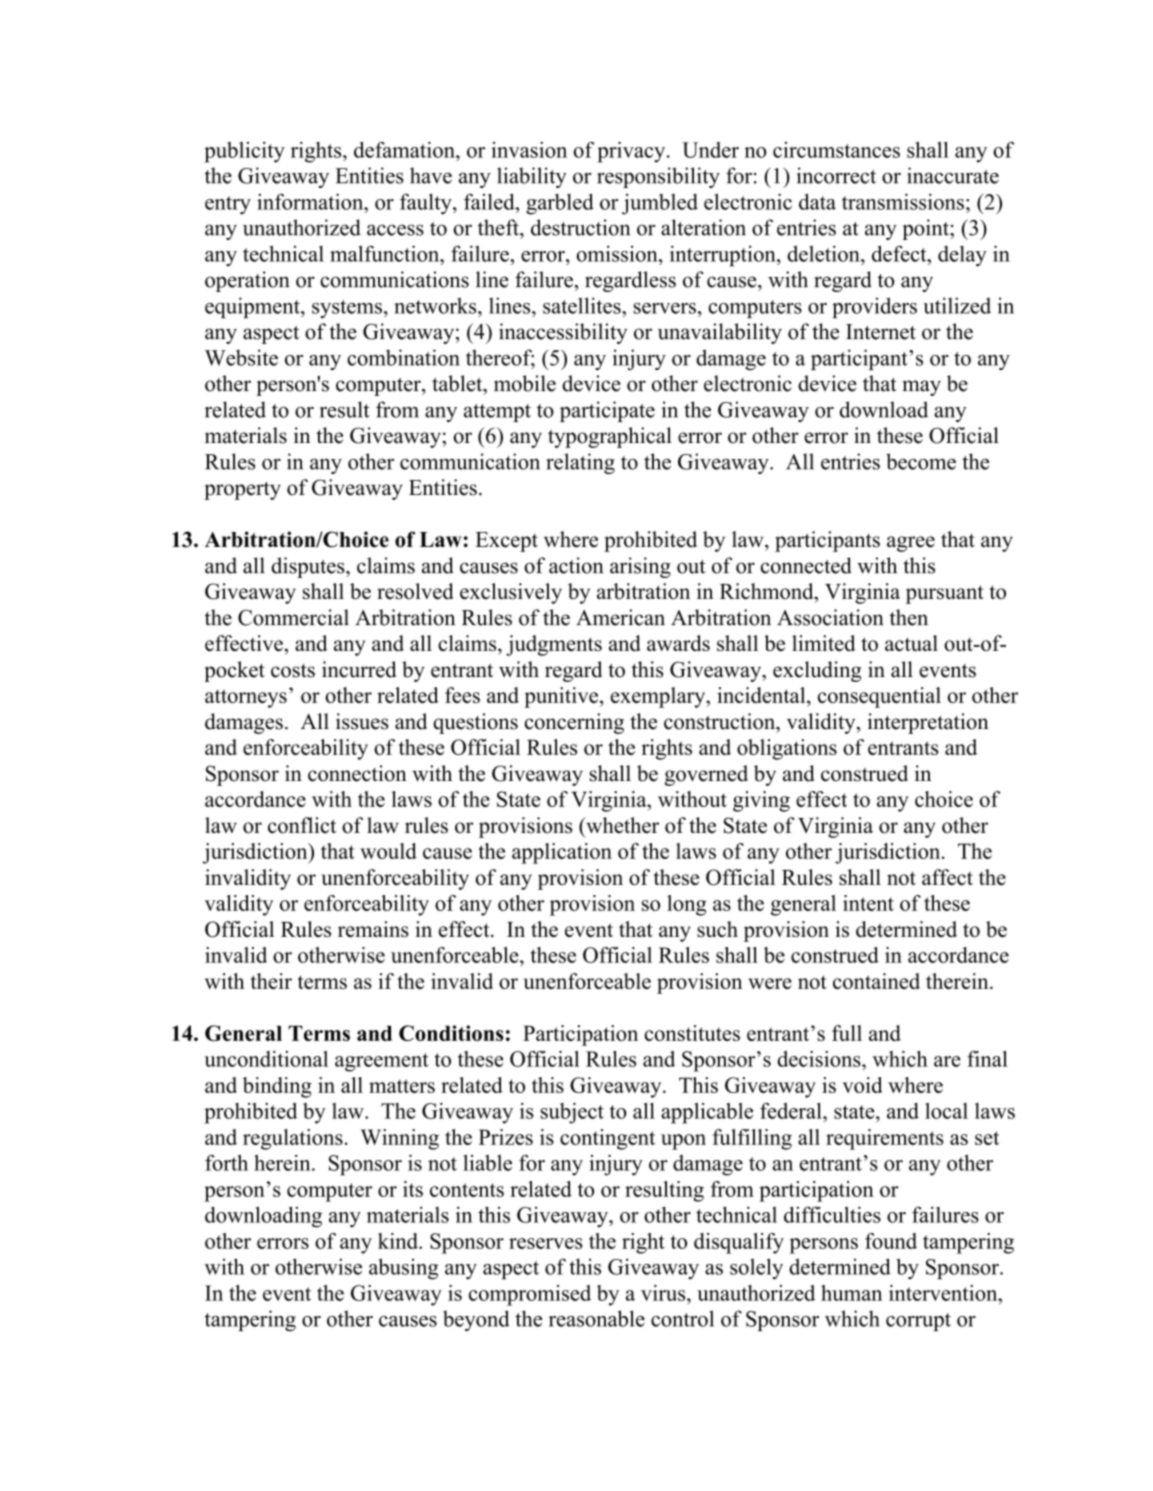 The image size is (1153, 1491). Describe the element at coordinates (403, 1269) in the screenshot. I see `abusing` at that location.
